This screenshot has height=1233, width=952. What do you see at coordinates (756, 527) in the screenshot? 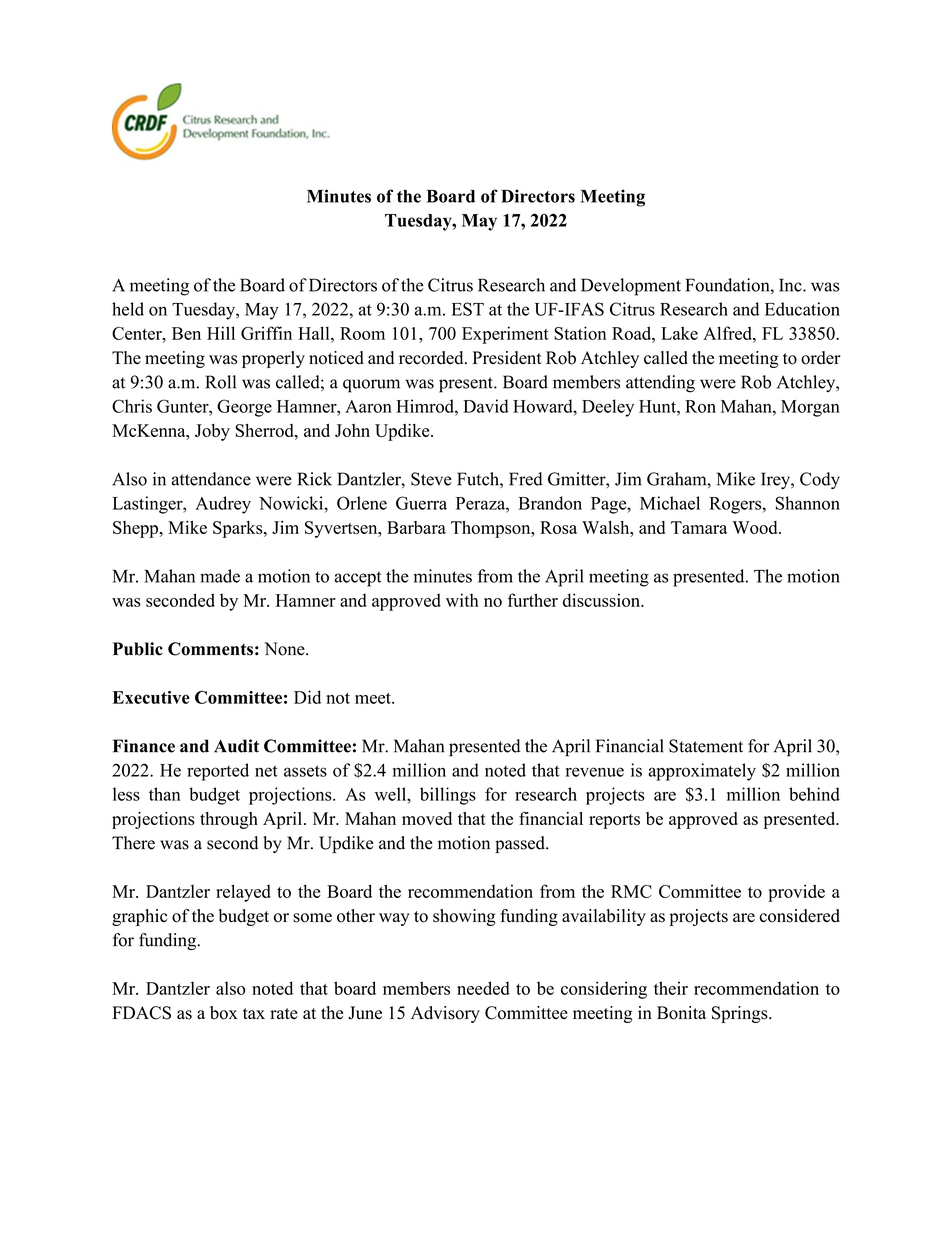
I see `Wood` at bounding box center [756, 527].
